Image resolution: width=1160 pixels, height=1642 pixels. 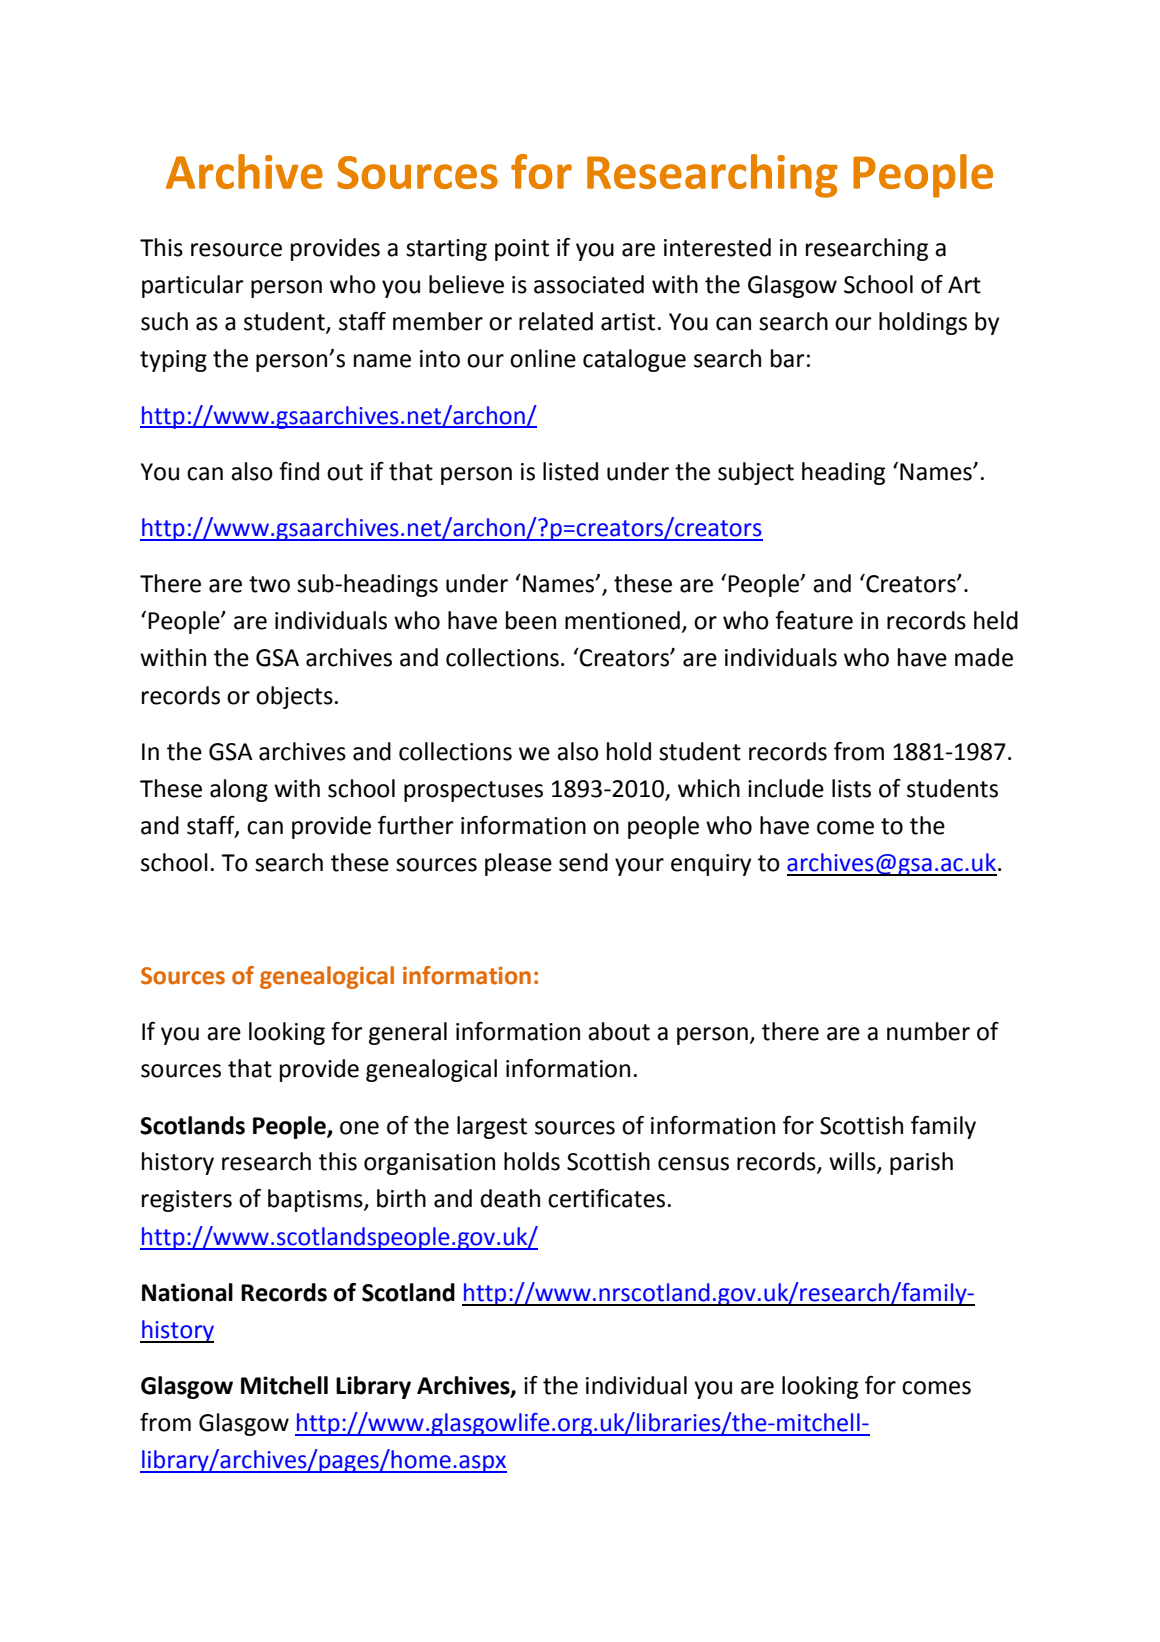 What do you see at coordinates (851, 788) in the screenshot?
I see `lists` at bounding box center [851, 788].
